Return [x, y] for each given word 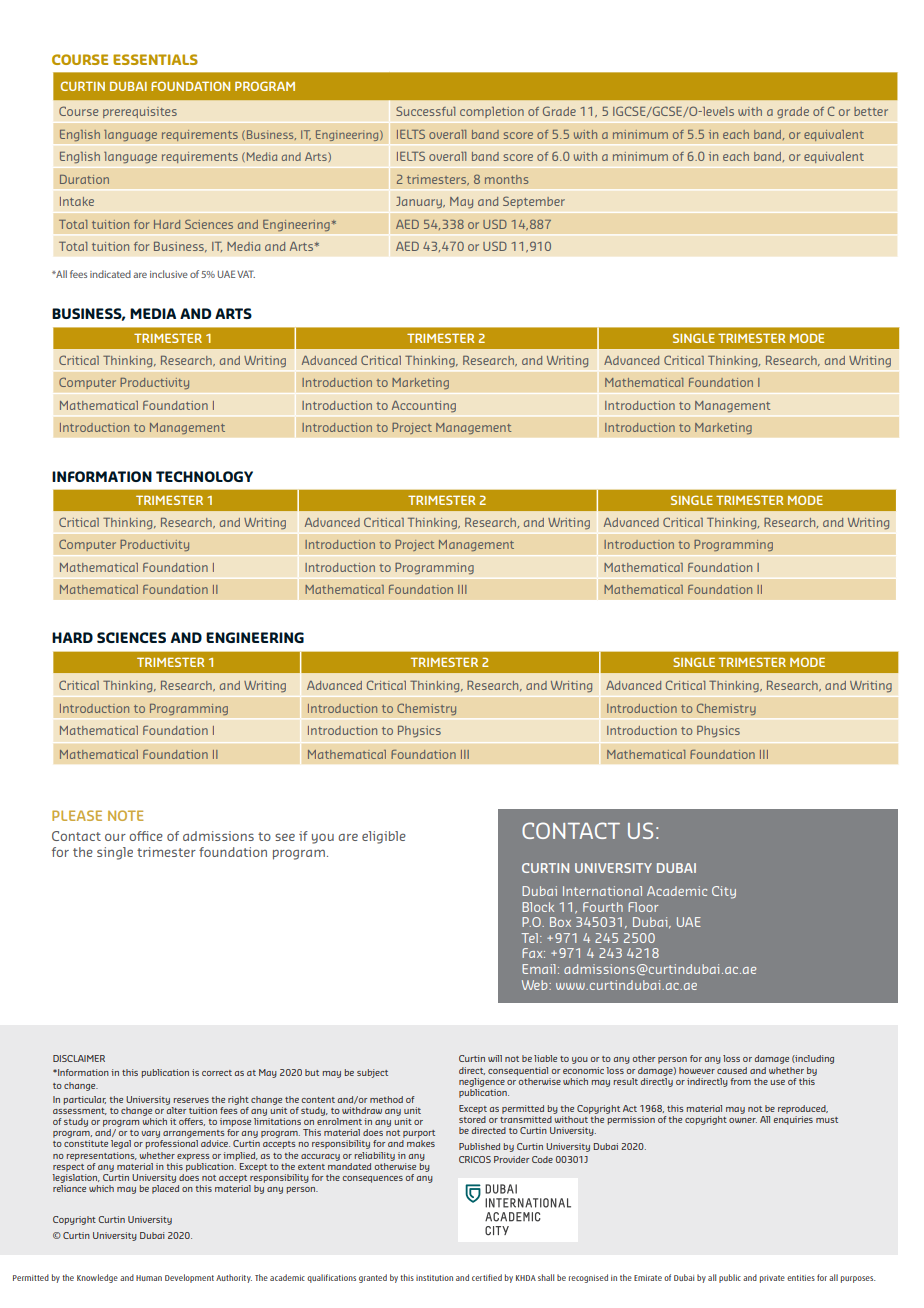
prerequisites [140, 112]
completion [492, 112]
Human [149, 1278]
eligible [384, 837]
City [724, 892]
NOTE [125, 815]
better [871, 111]
